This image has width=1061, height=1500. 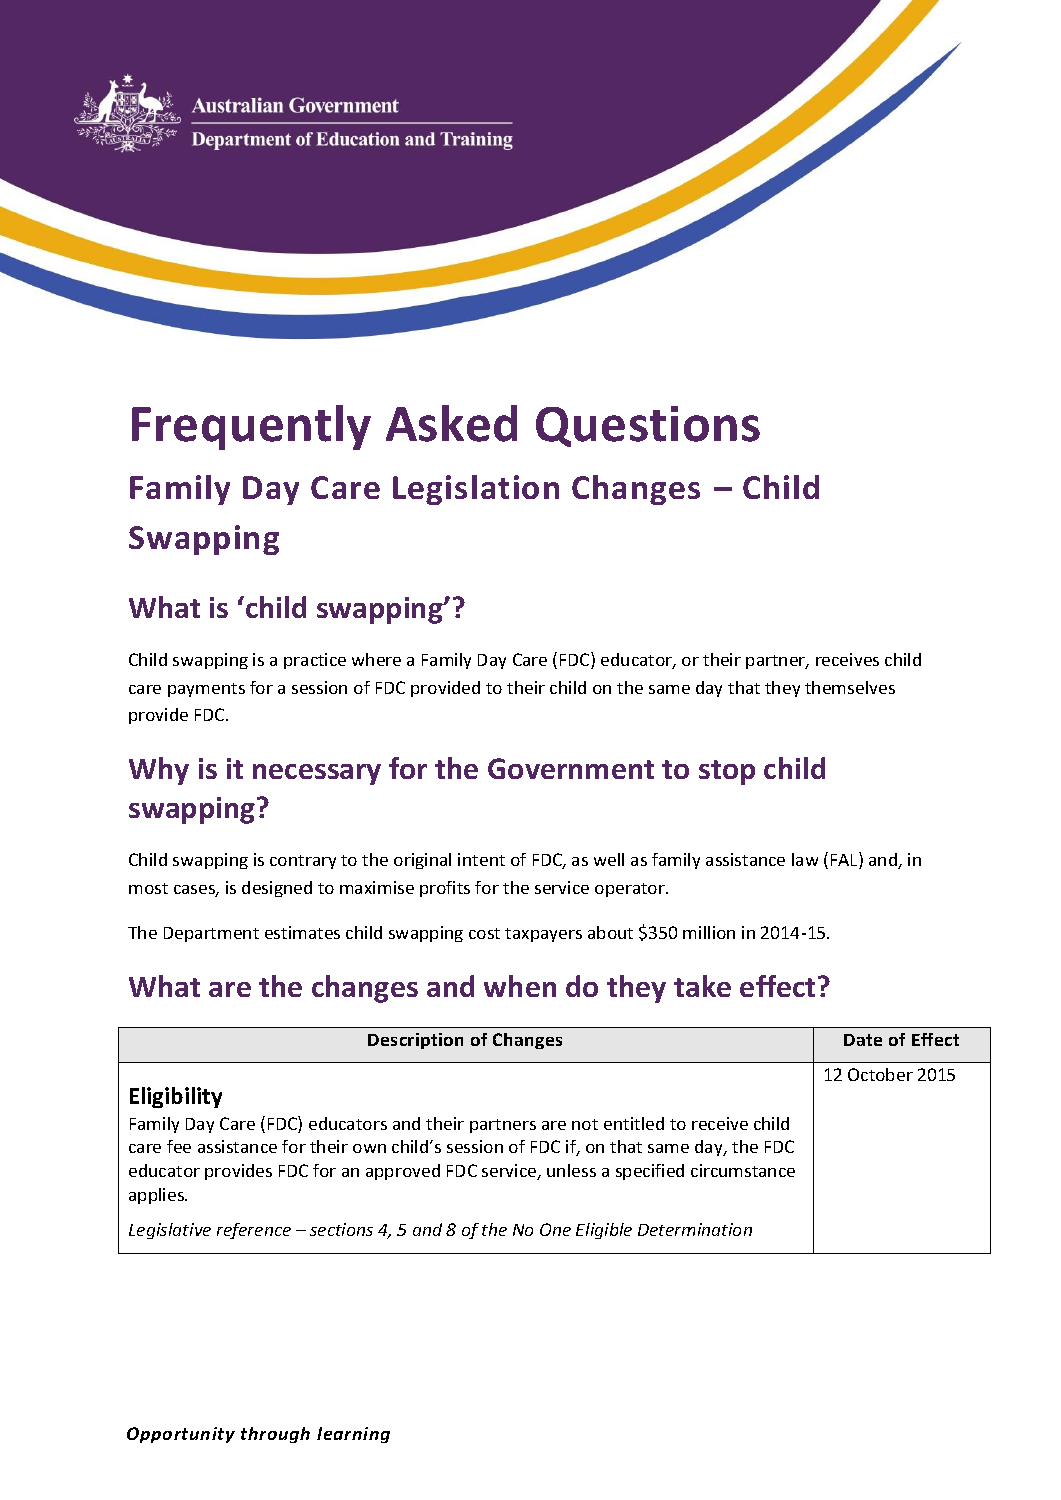 I want to click on Legislation, so click(x=476, y=490).
